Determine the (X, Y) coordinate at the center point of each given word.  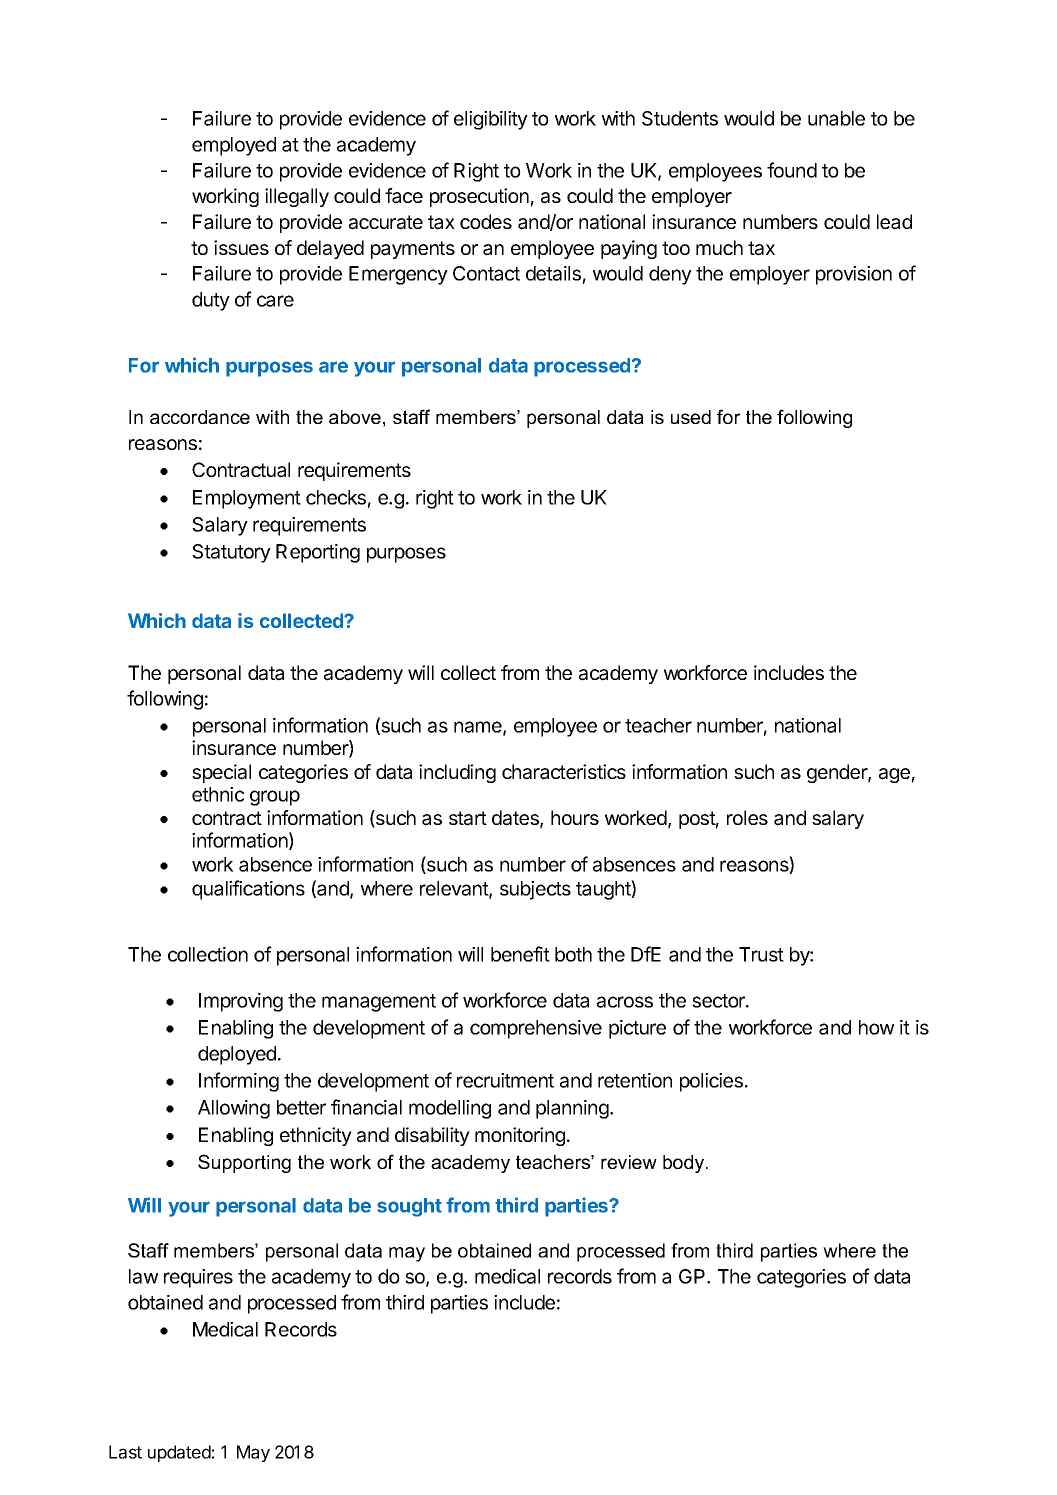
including (457, 773)
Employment (247, 499)
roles (747, 817)
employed (234, 146)
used (691, 417)
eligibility (491, 120)
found (792, 170)
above (355, 417)
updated (179, 1453)
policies (711, 1082)
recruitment (505, 1080)
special (221, 773)
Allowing (234, 1109)
